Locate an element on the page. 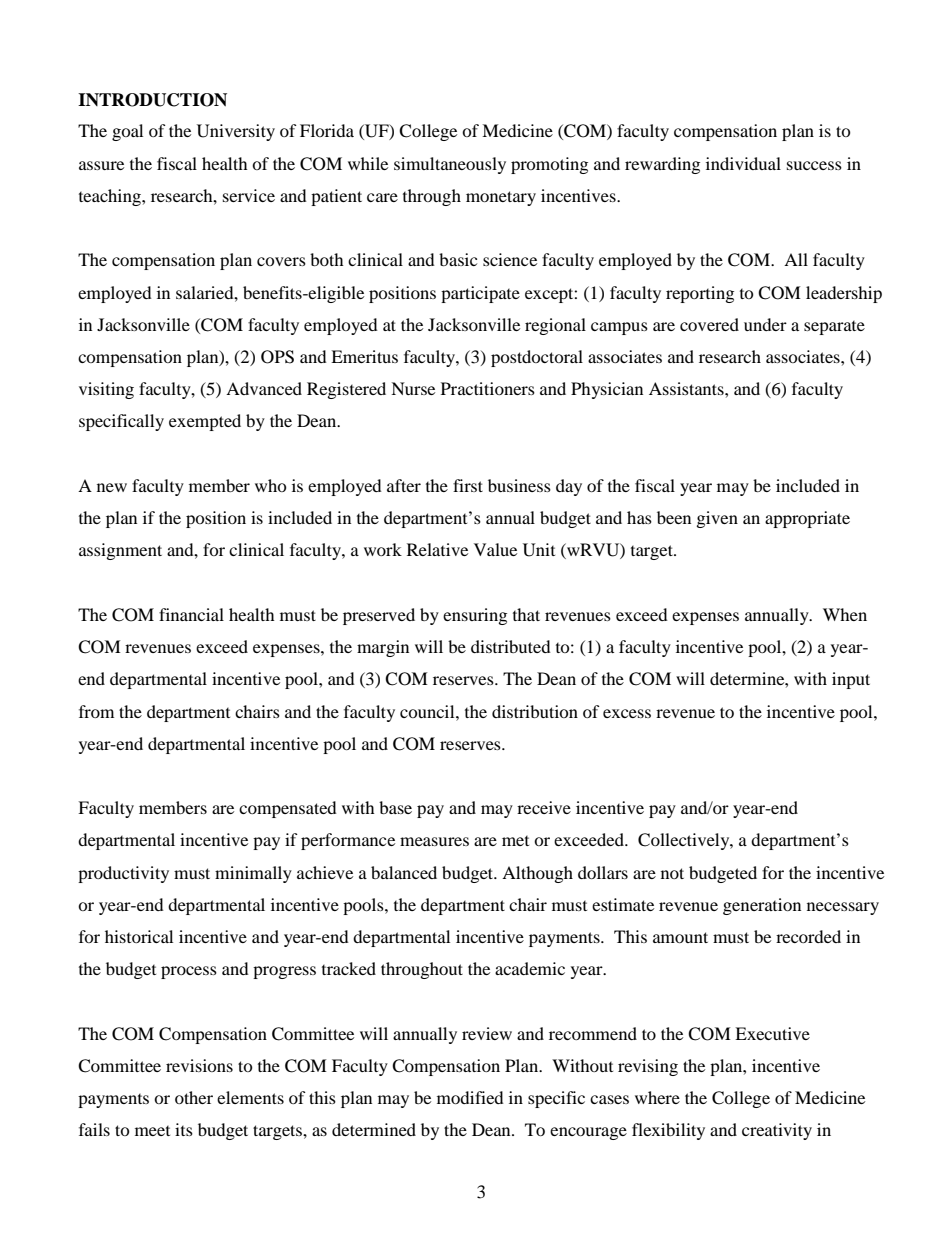  simultaneously is located at coordinates (450, 165).
